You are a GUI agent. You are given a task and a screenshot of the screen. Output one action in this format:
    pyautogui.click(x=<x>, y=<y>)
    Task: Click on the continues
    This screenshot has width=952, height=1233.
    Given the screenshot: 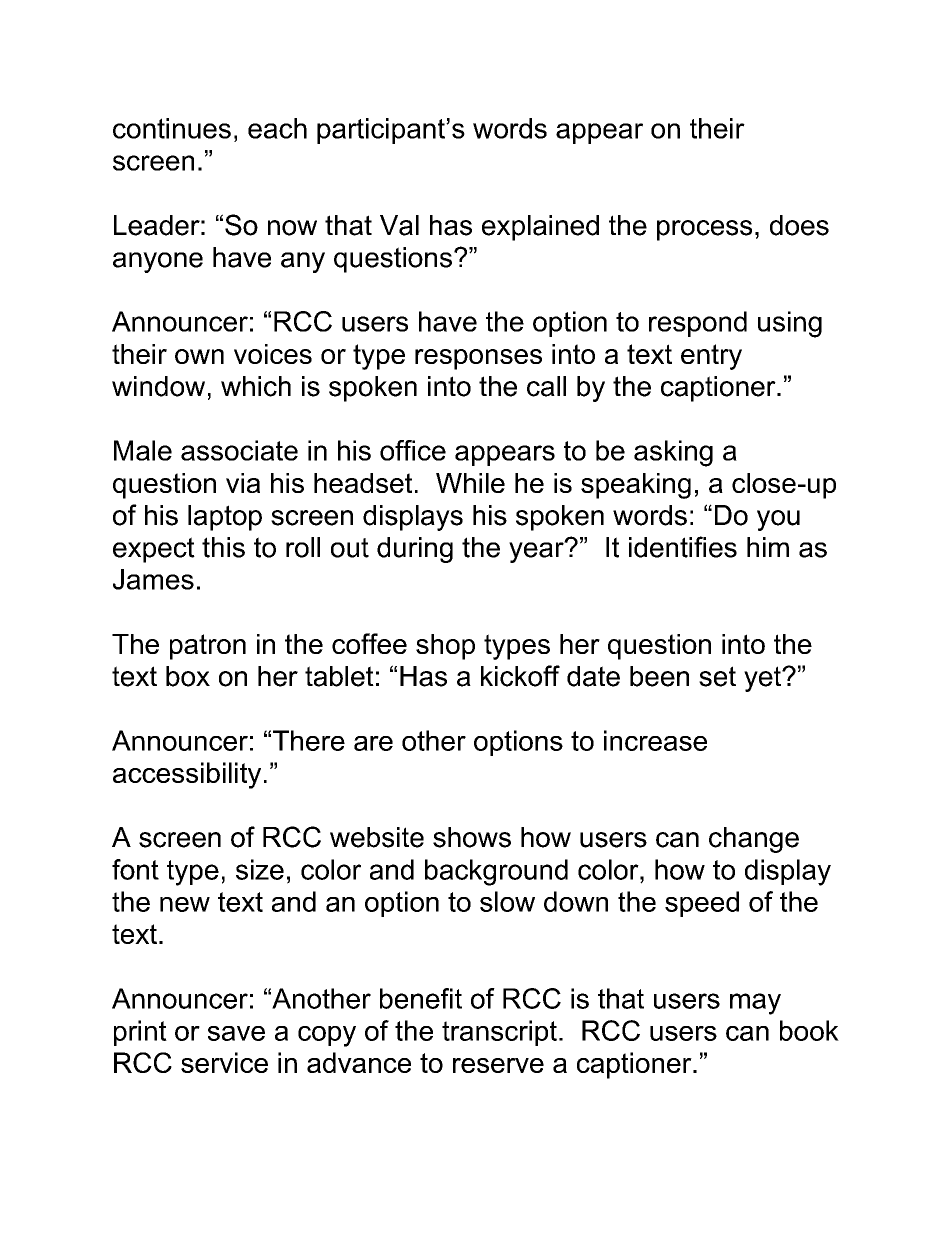 What is the action you would take?
    pyautogui.click(x=172, y=128)
